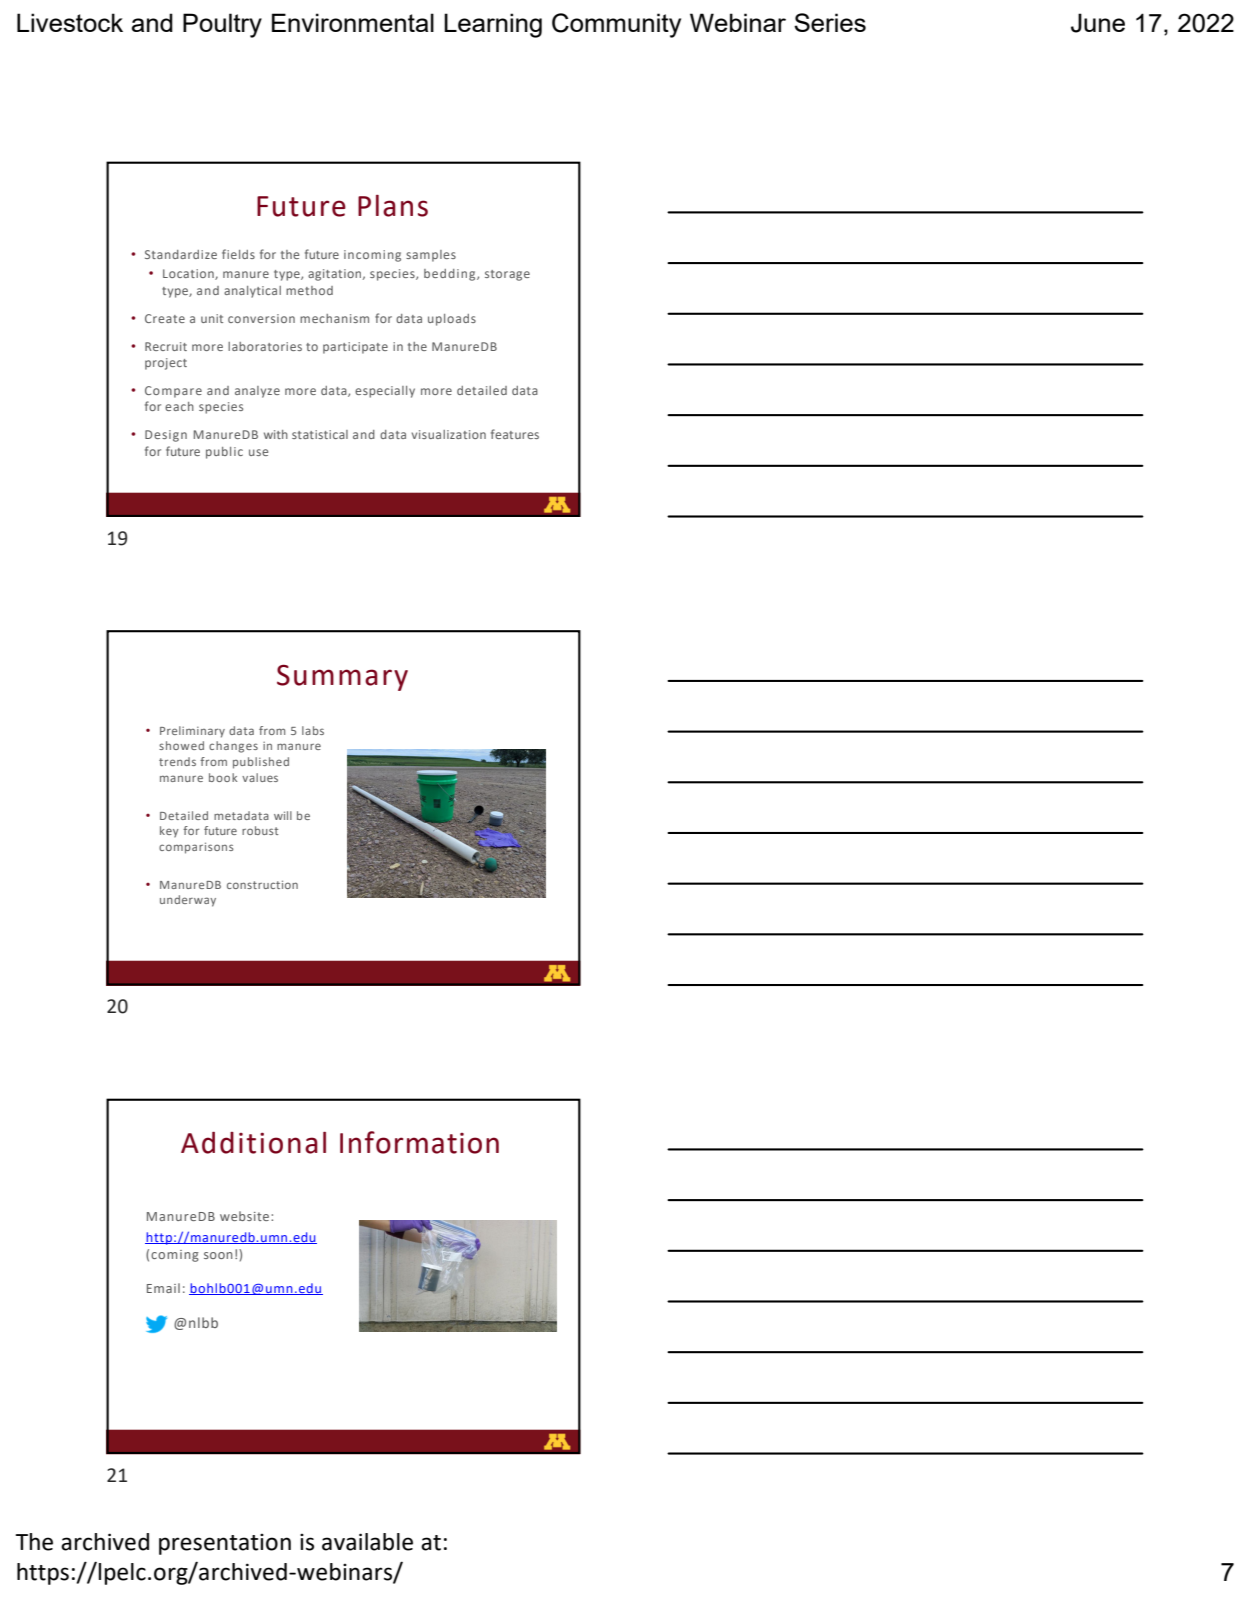 The height and width of the screenshot is (1616, 1249). Describe the element at coordinates (223, 777) in the screenshot. I see `book` at that location.
